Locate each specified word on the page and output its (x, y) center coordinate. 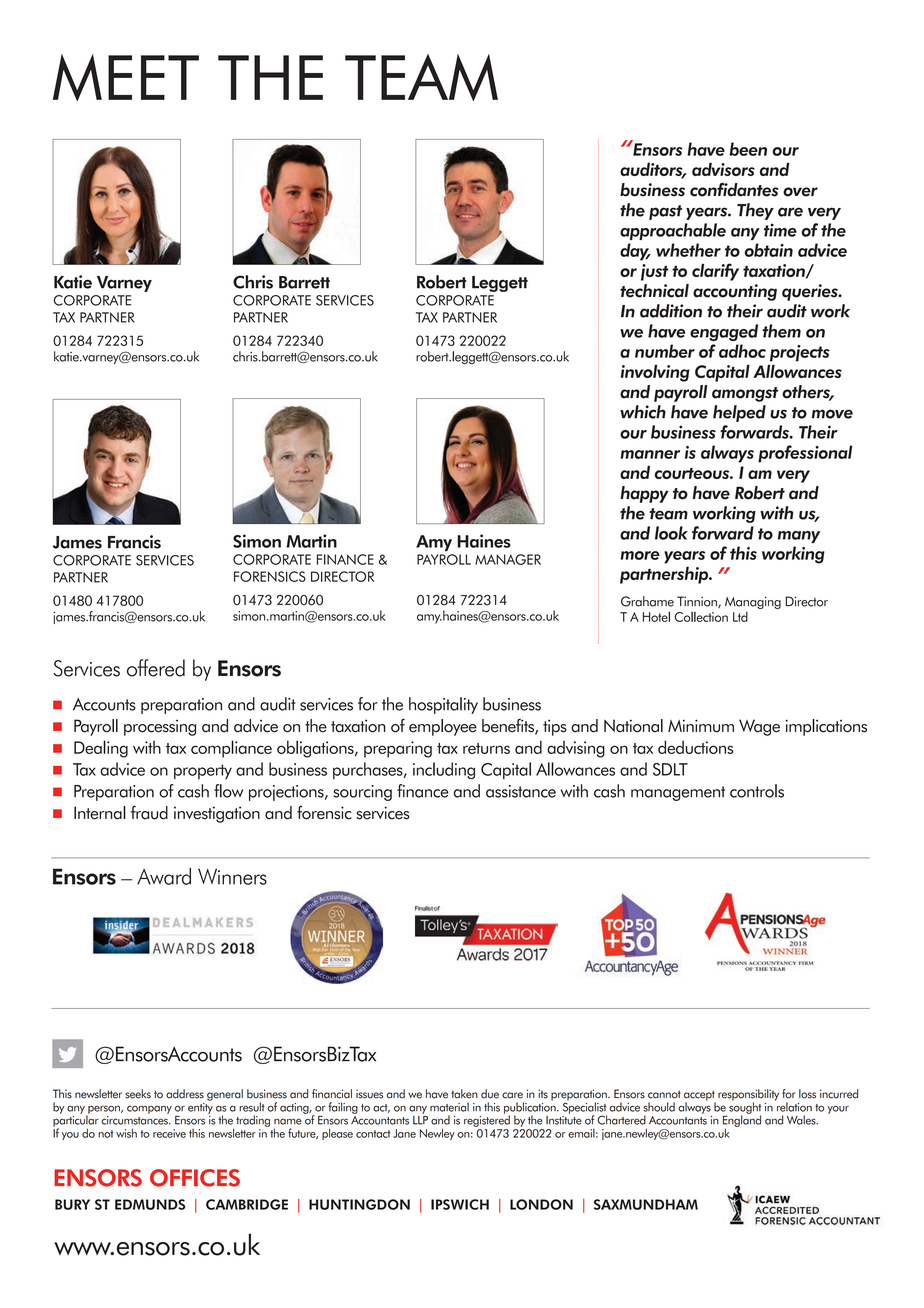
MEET (126, 77)
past (665, 212)
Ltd (740, 616)
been (748, 149)
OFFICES (195, 1178)
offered (156, 668)
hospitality (443, 705)
